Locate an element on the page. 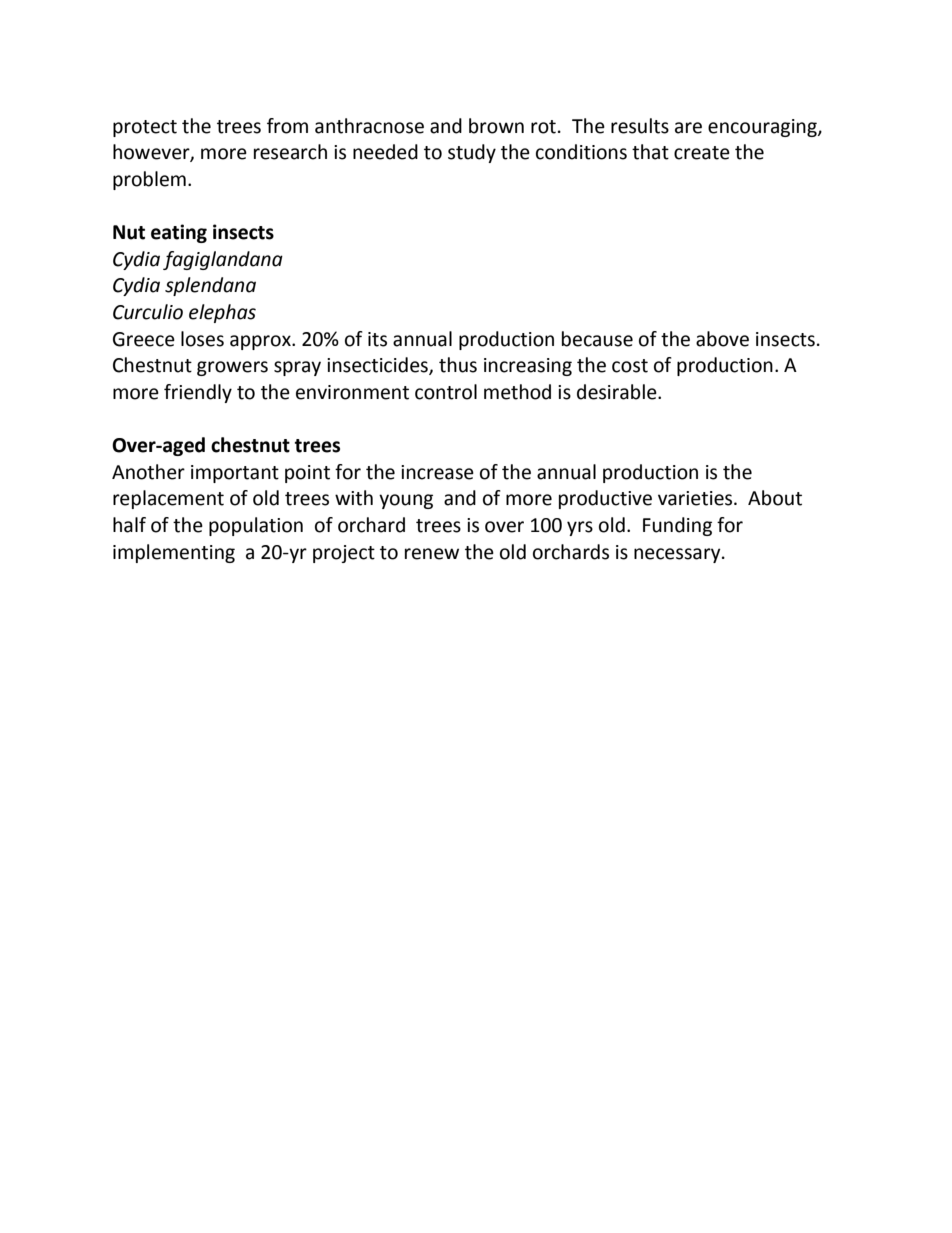  create is located at coordinates (702, 153).
